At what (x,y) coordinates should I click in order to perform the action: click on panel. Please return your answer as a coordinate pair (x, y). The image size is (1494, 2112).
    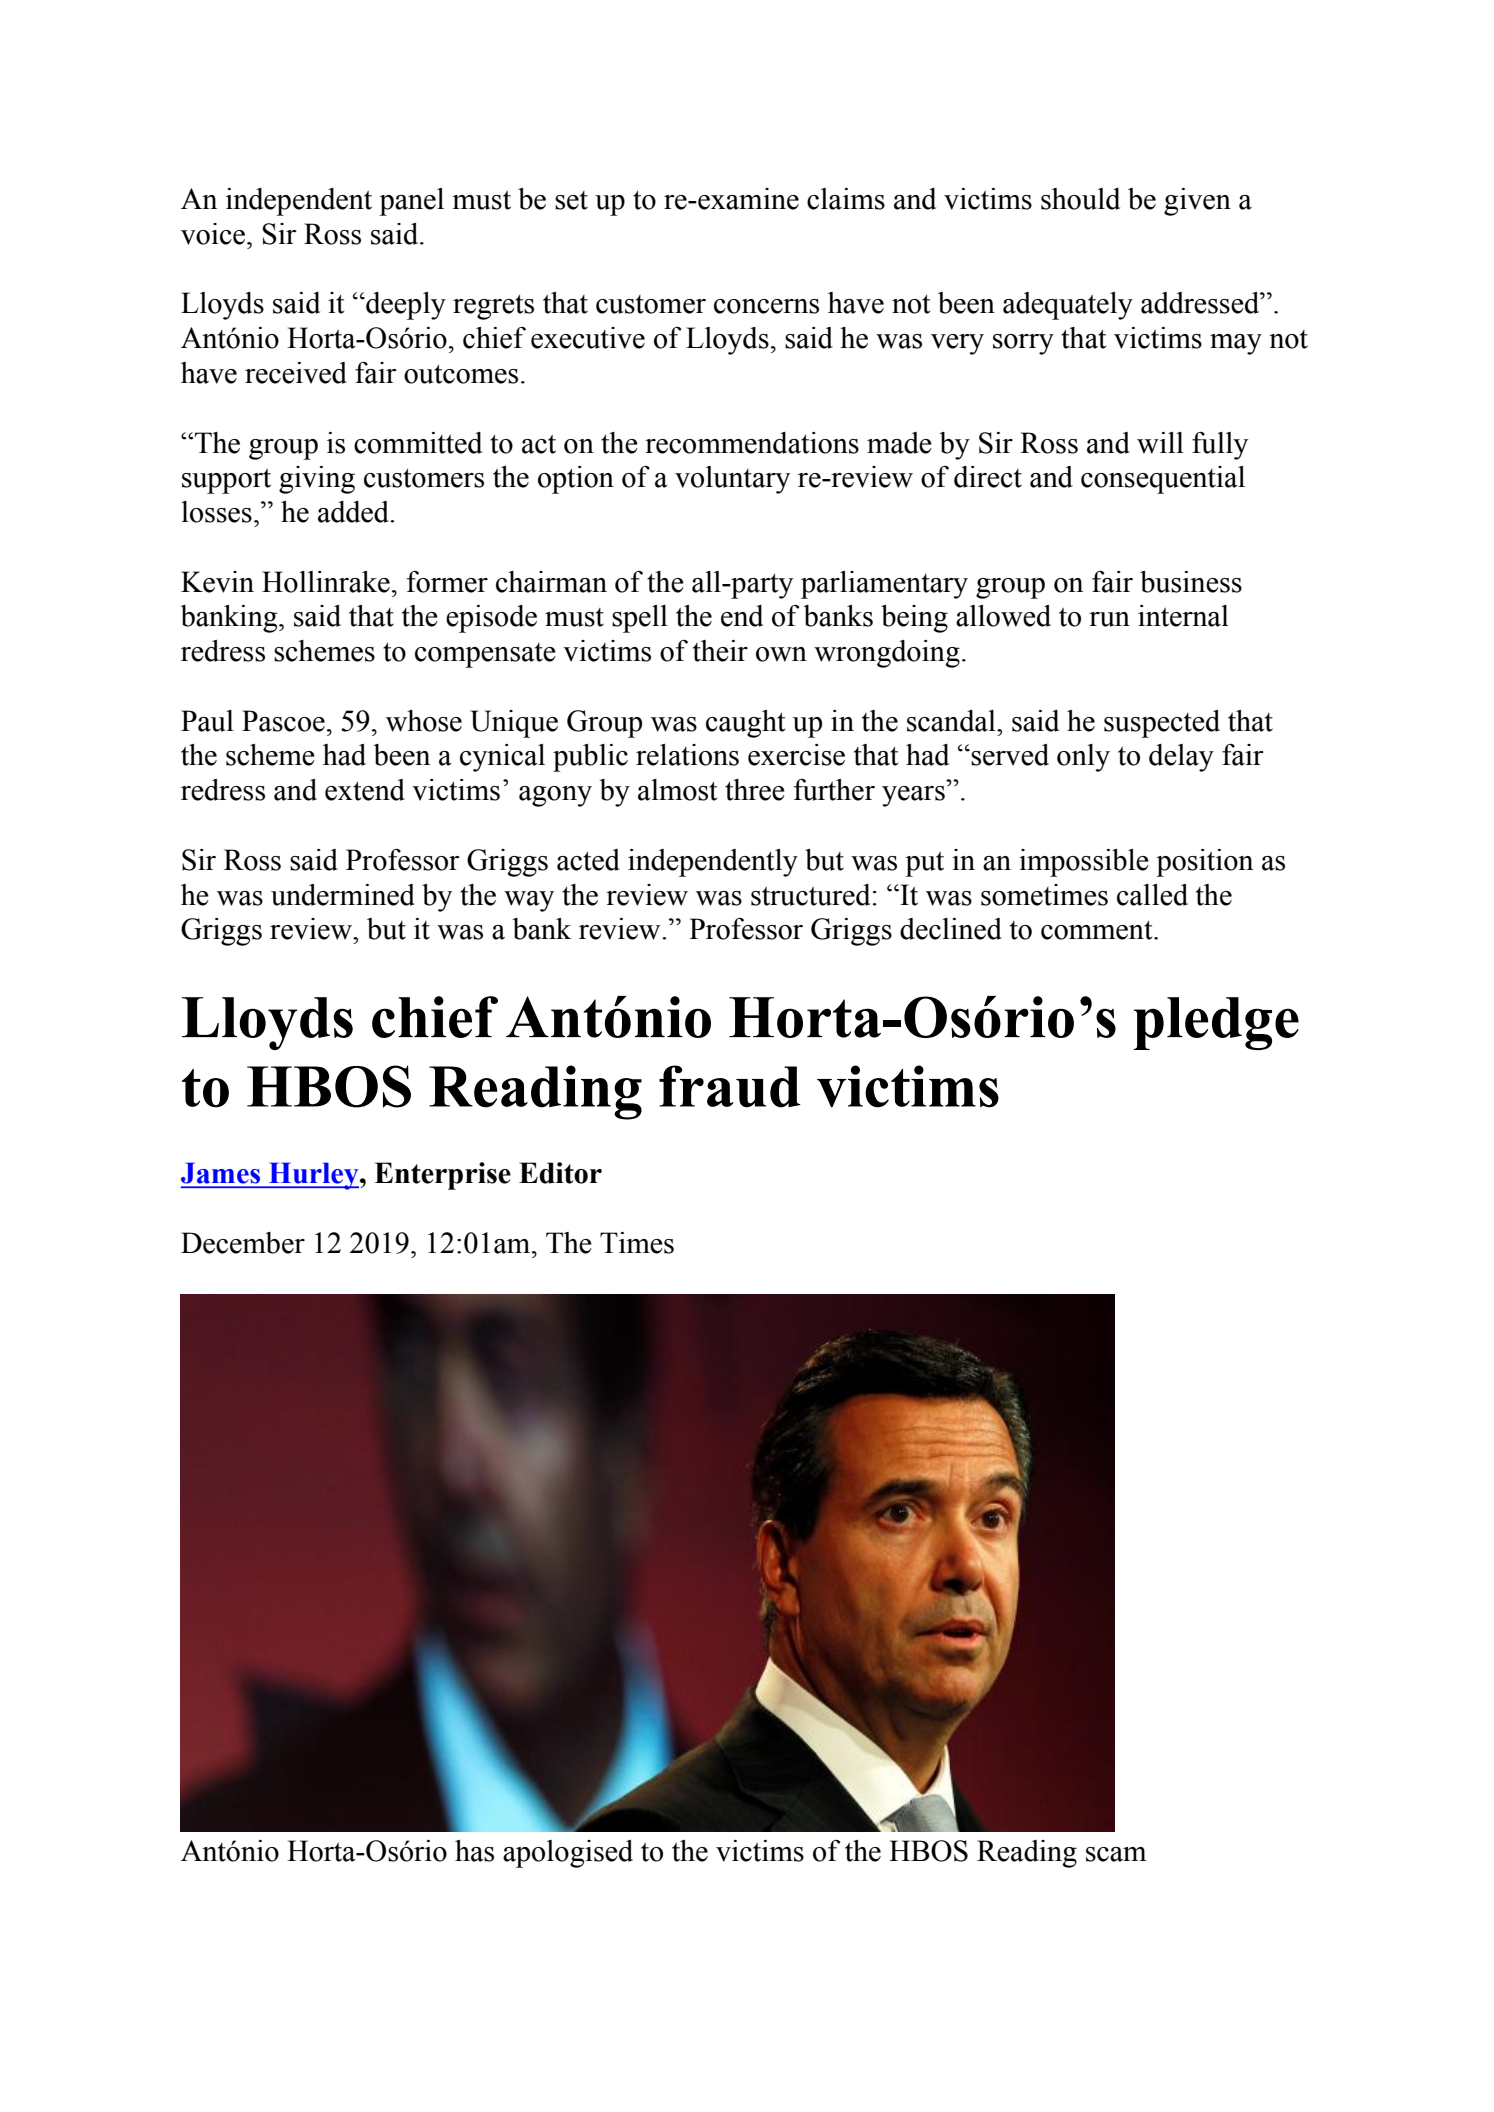
    Looking at the image, I should click on (411, 202).
